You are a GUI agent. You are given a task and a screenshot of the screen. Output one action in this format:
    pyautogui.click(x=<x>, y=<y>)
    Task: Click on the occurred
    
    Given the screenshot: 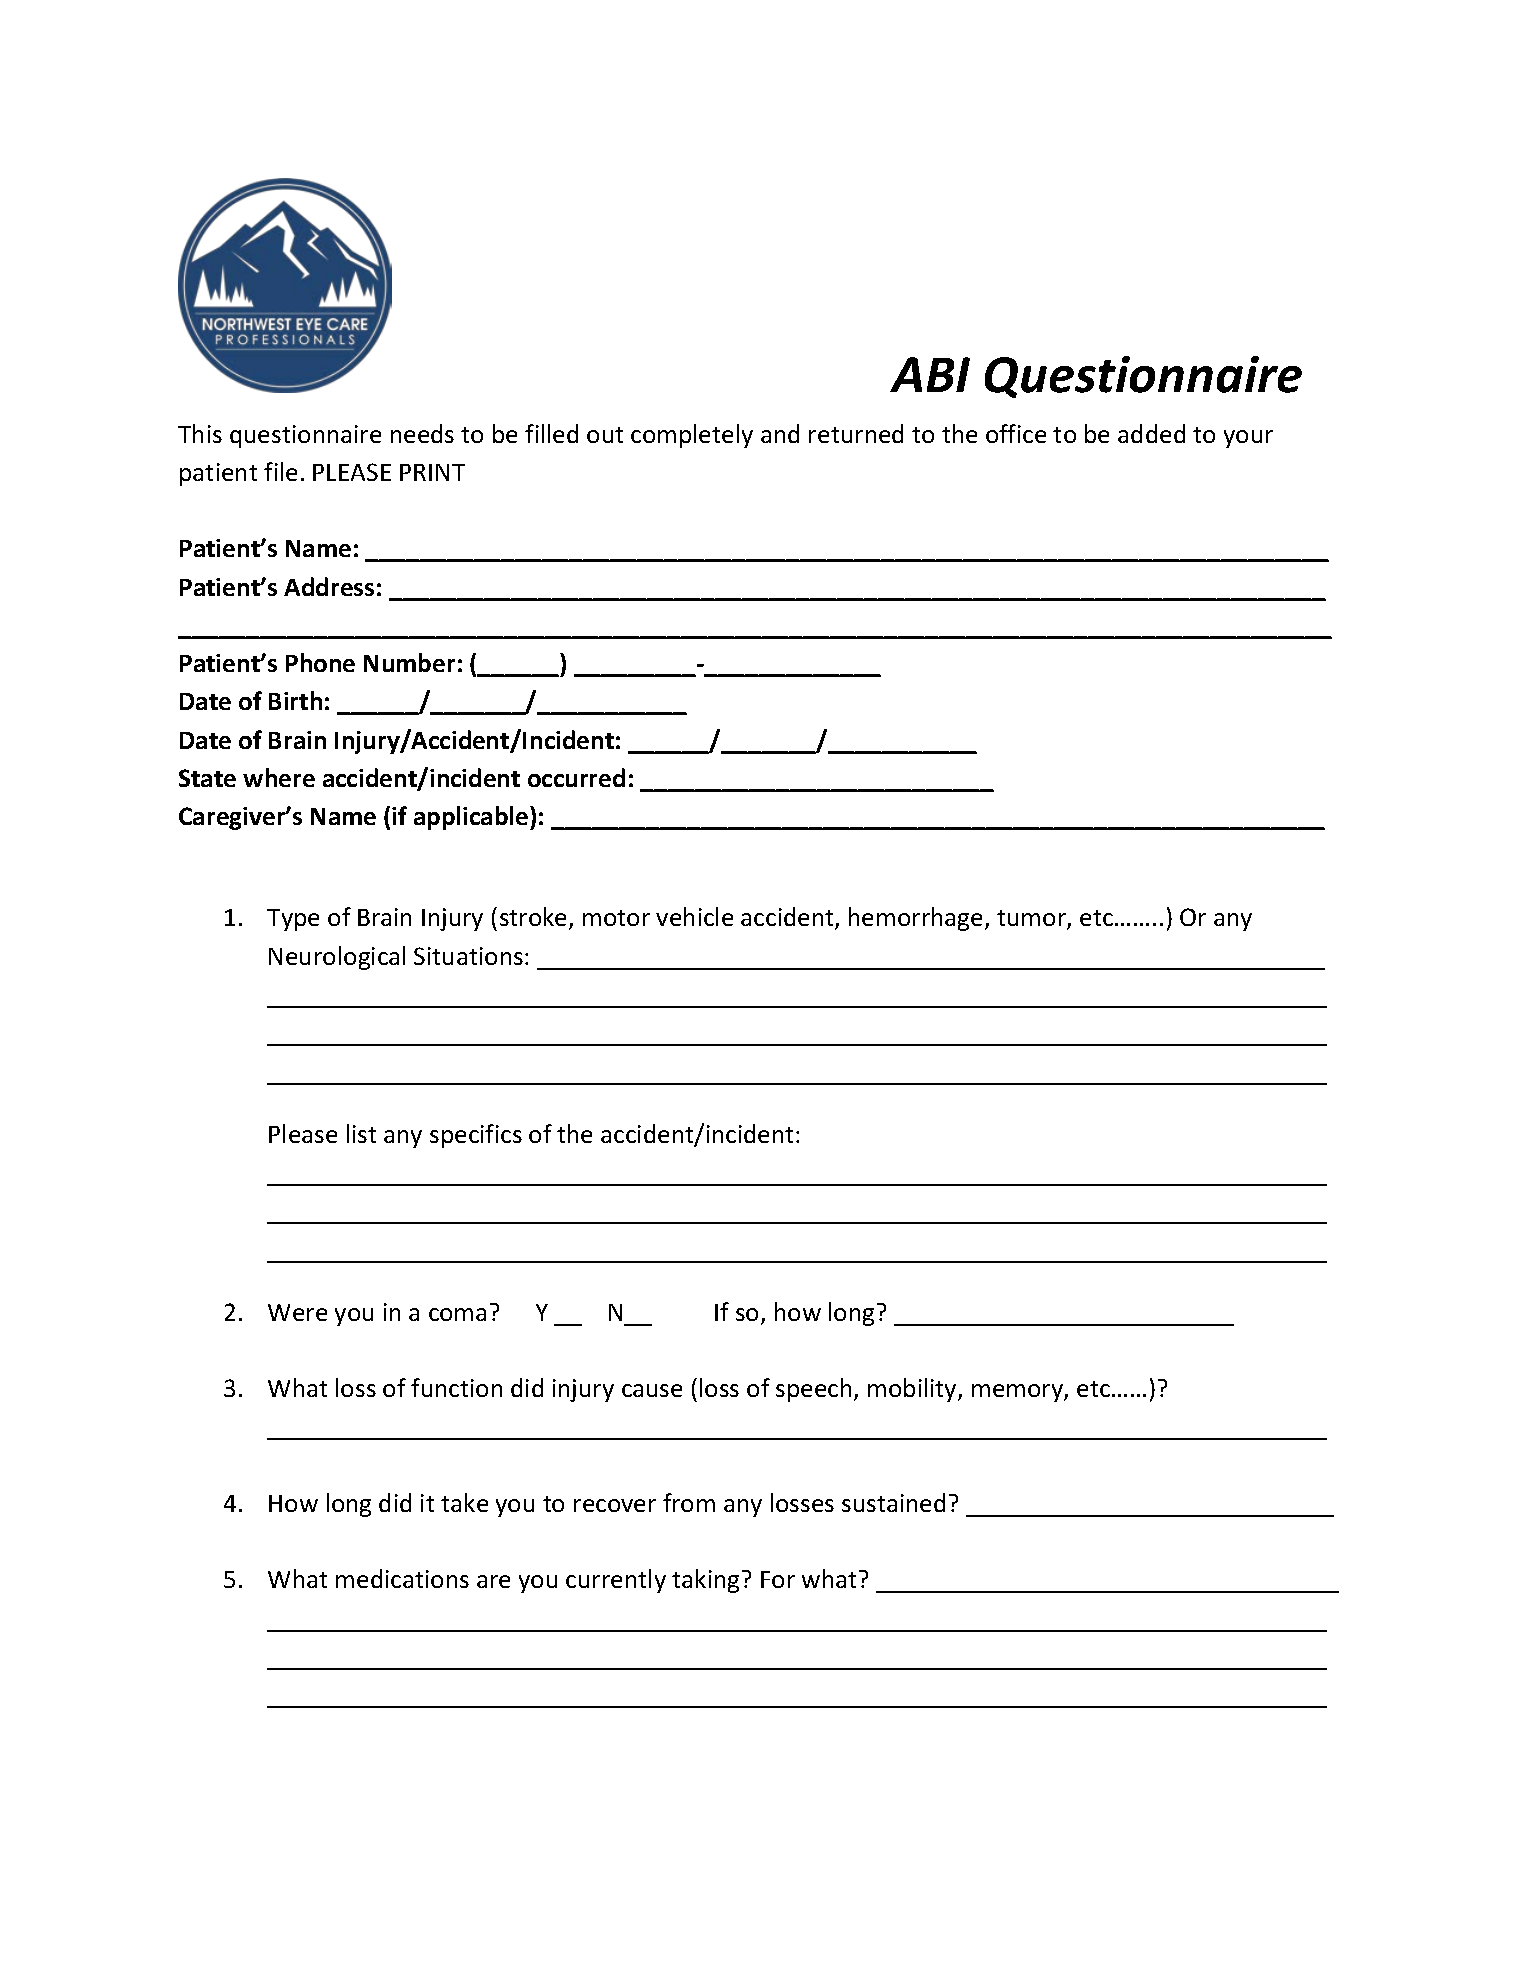 What is the action you would take?
    pyautogui.click(x=576, y=777)
